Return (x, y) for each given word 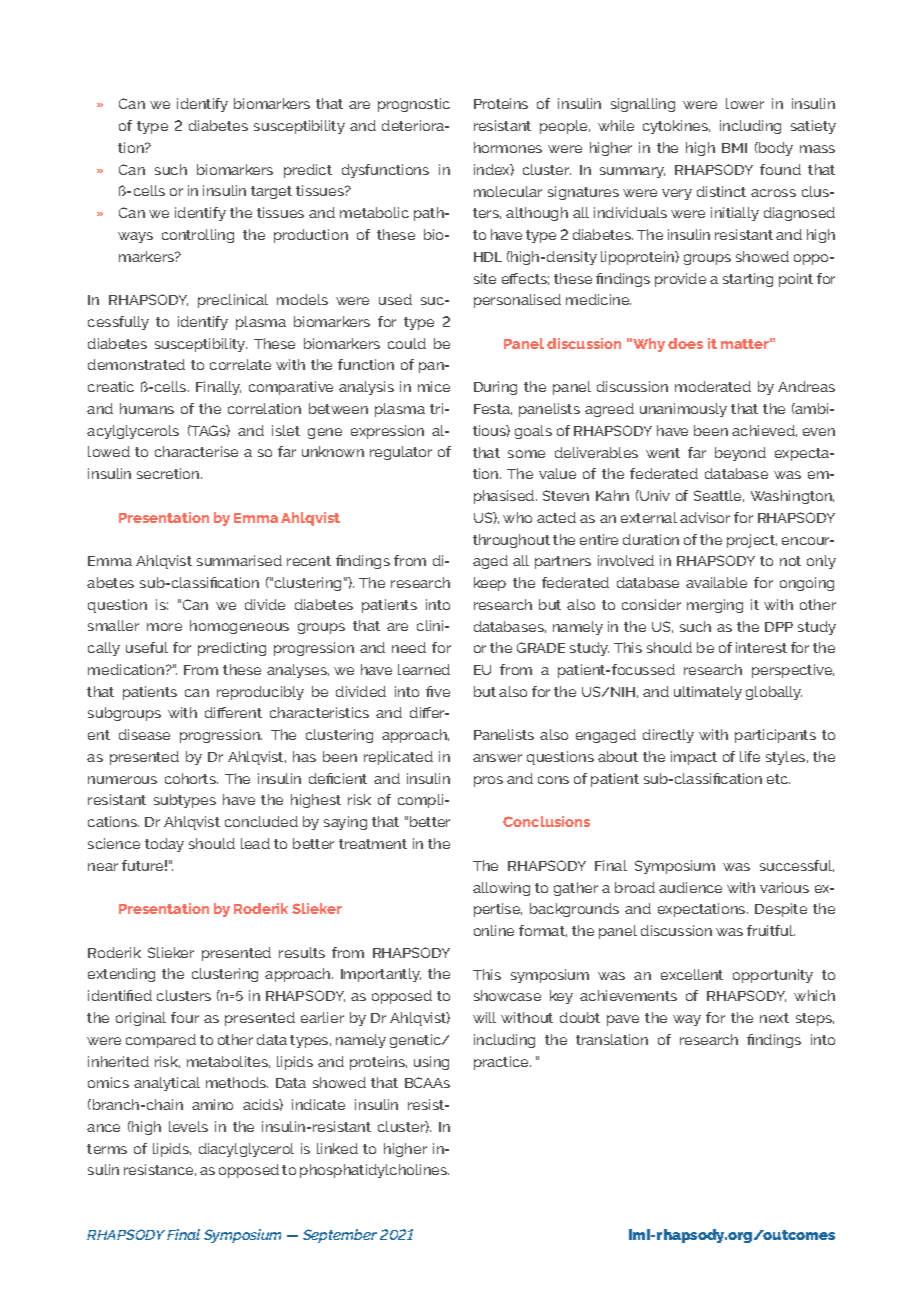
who (517, 517)
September (340, 1236)
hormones (508, 147)
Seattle (719, 496)
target (271, 192)
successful (797, 866)
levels (188, 1126)
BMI (734, 148)
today (164, 845)
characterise (196, 451)
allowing (501, 889)
